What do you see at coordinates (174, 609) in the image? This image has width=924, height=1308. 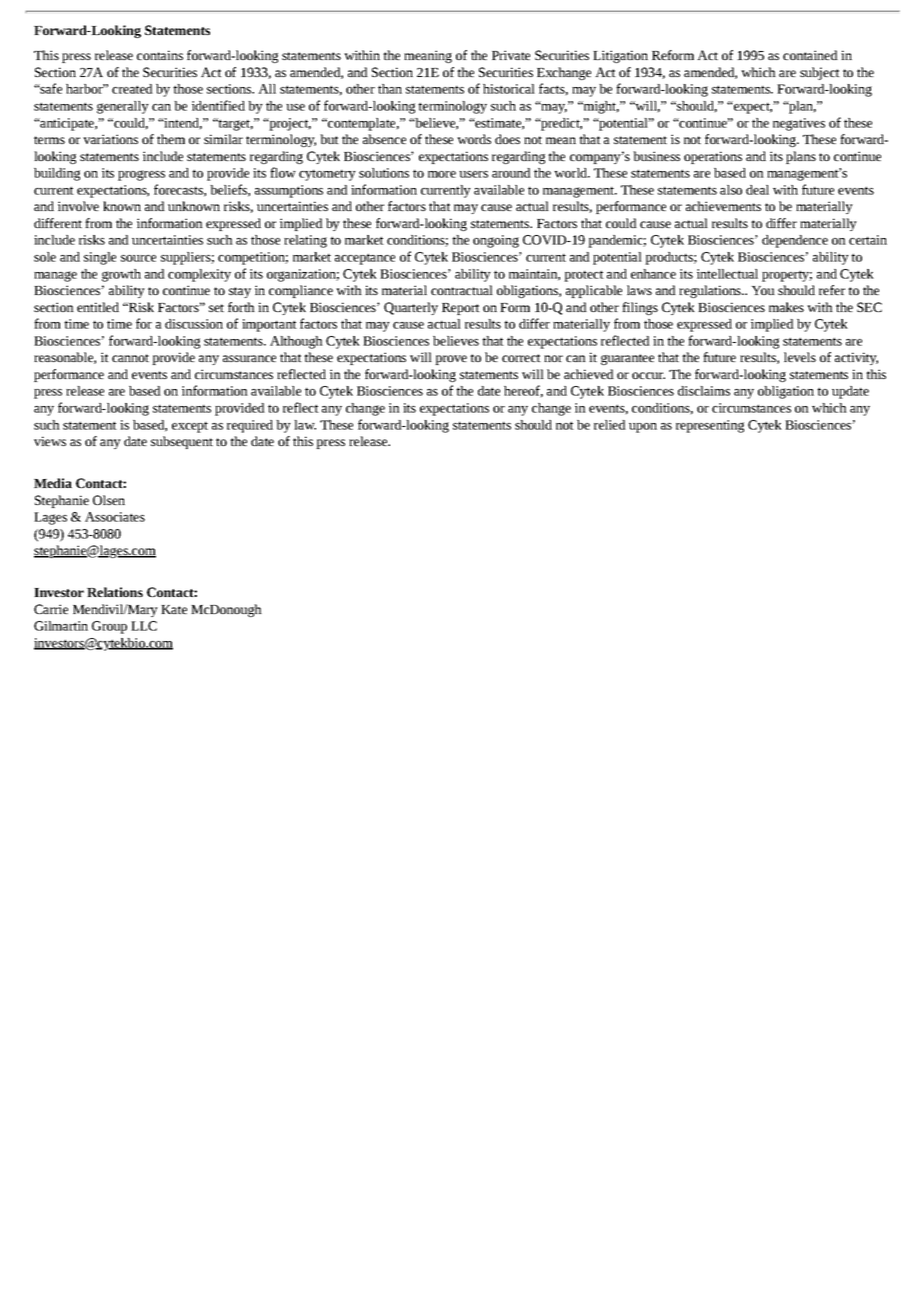 I see `Kate` at bounding box center [174, 609].
